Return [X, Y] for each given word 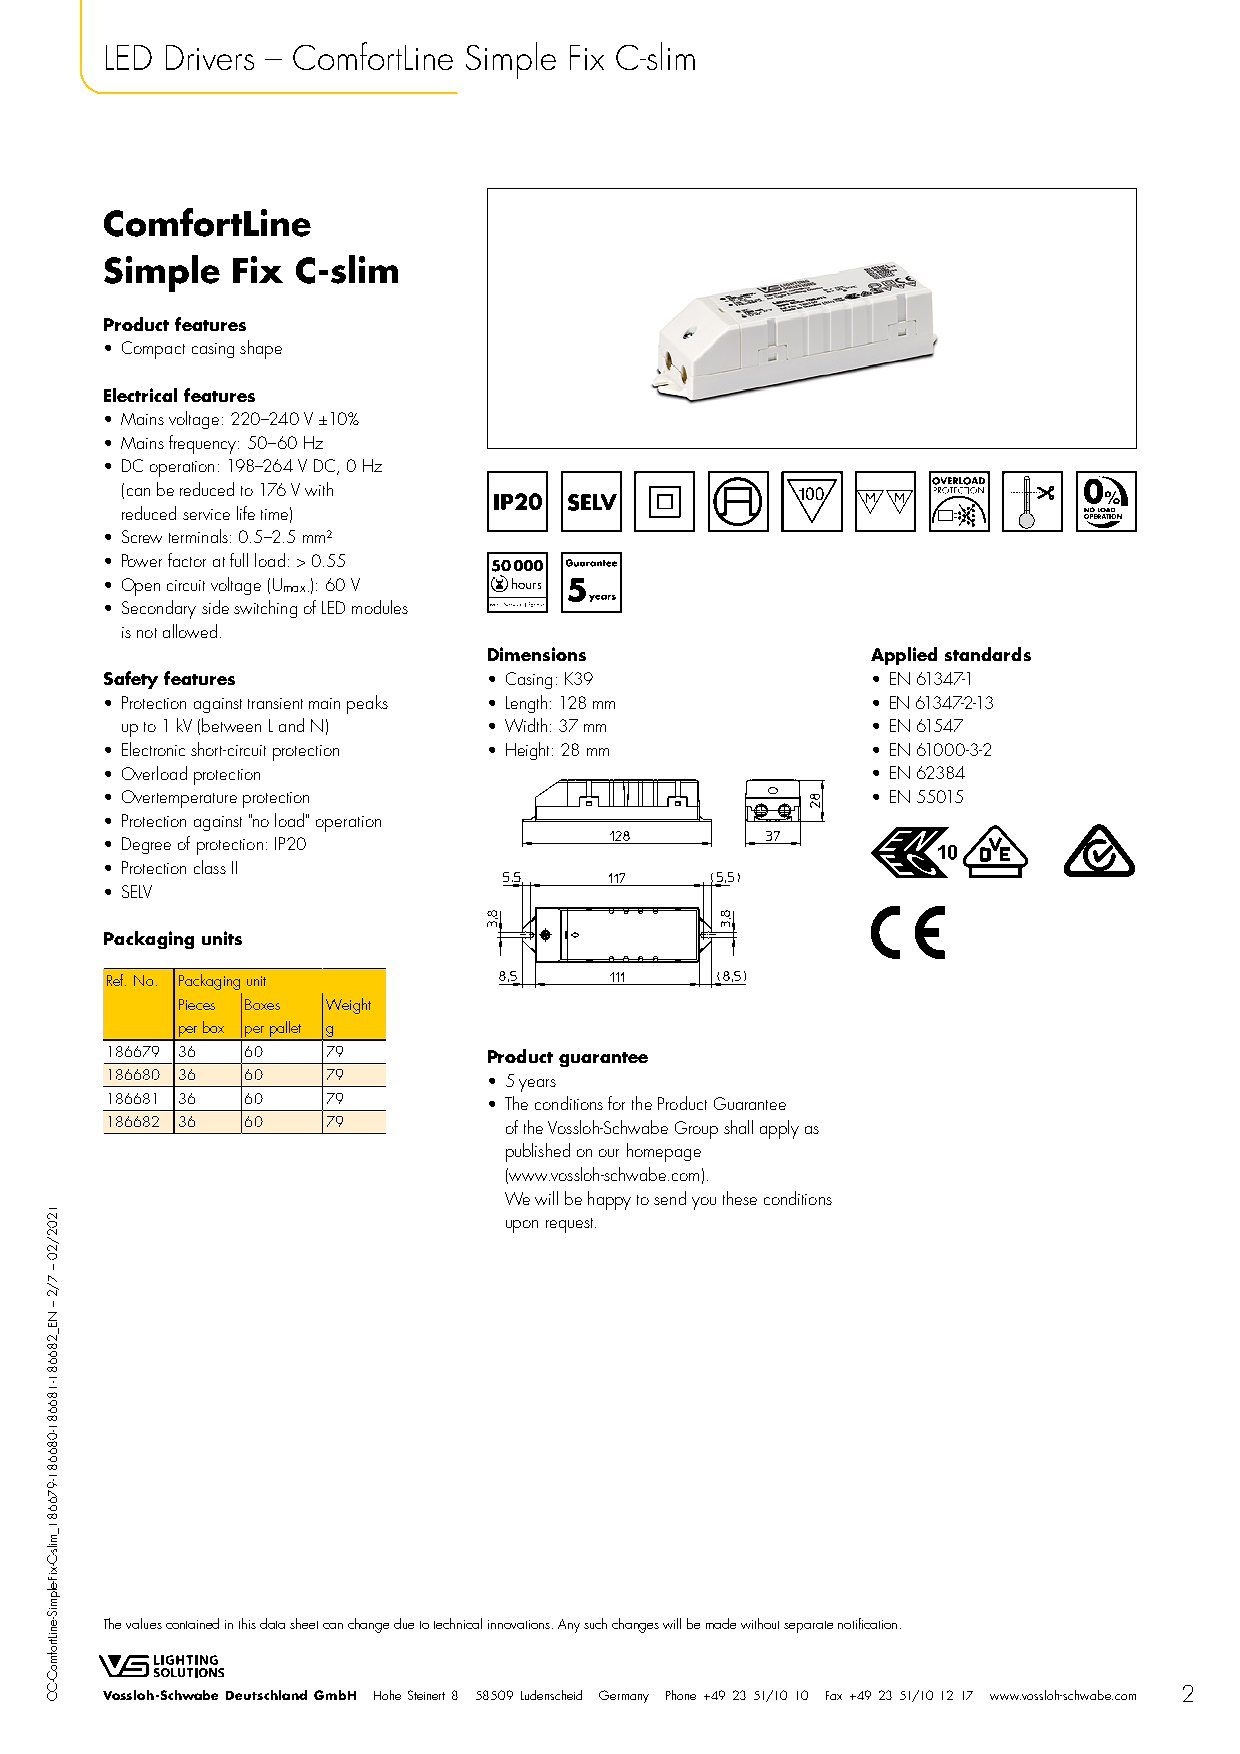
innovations [519, 1624]
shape [261, 349]
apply [779, 1129]
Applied [904, 656]
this [247, 1623]
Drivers [210, 57]
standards [988, 654]
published [538, 1152]
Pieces [197, 1004]
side [215, 607]
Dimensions [537, 654]
